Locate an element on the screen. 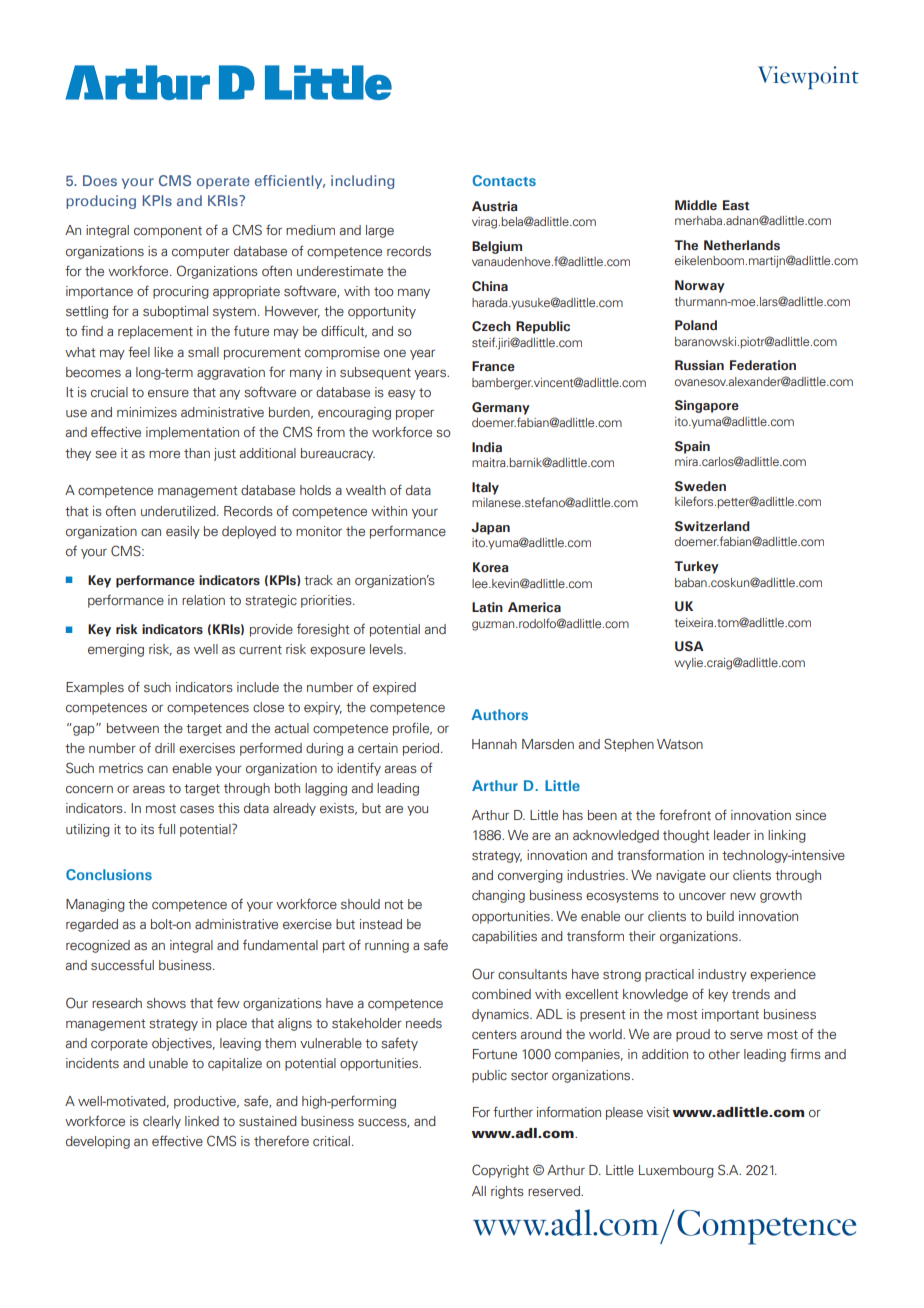  ensure is located at coordinates (168, 393).
